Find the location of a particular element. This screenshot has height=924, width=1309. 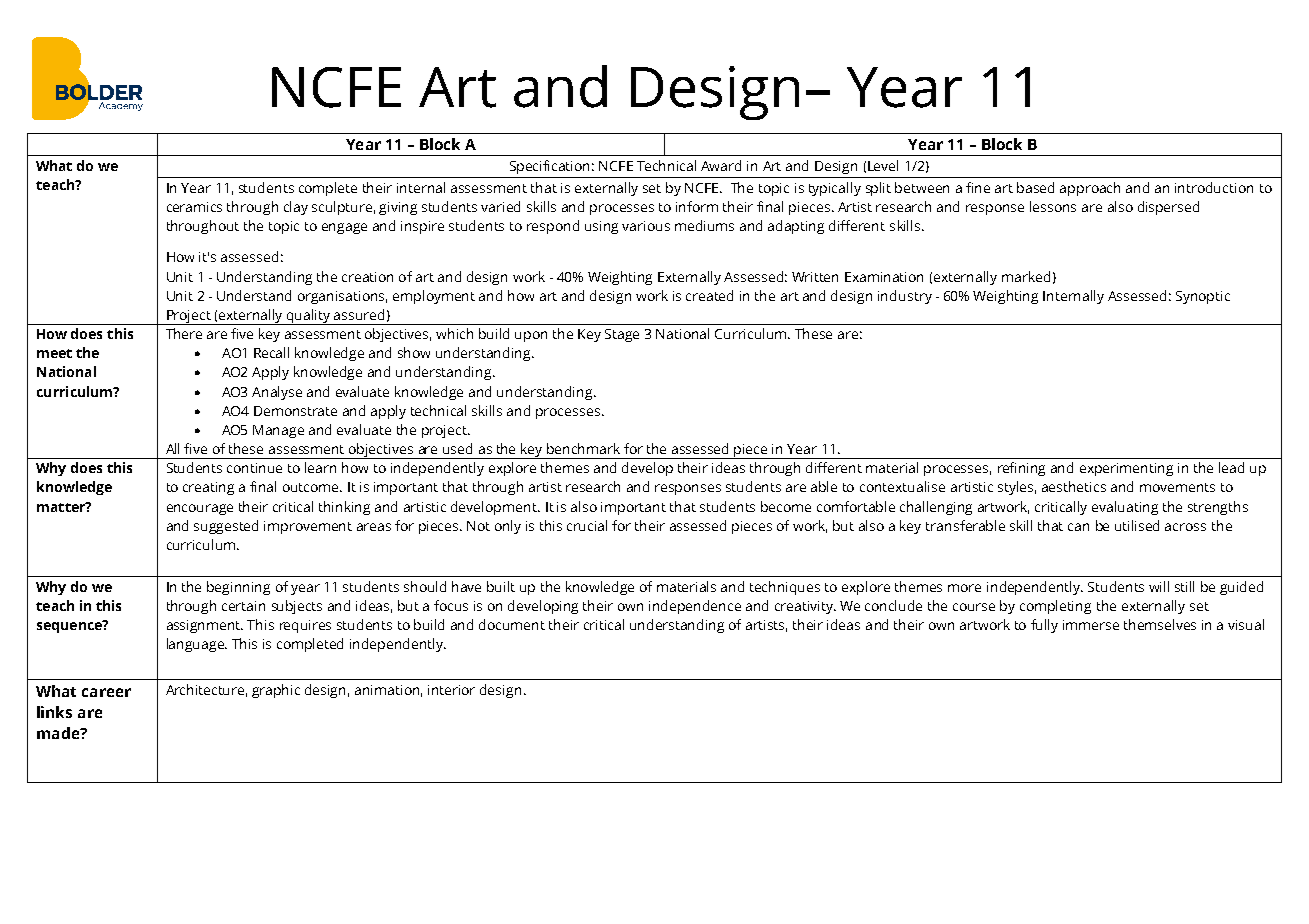

immerse is located at coordinates (1091, 625).
